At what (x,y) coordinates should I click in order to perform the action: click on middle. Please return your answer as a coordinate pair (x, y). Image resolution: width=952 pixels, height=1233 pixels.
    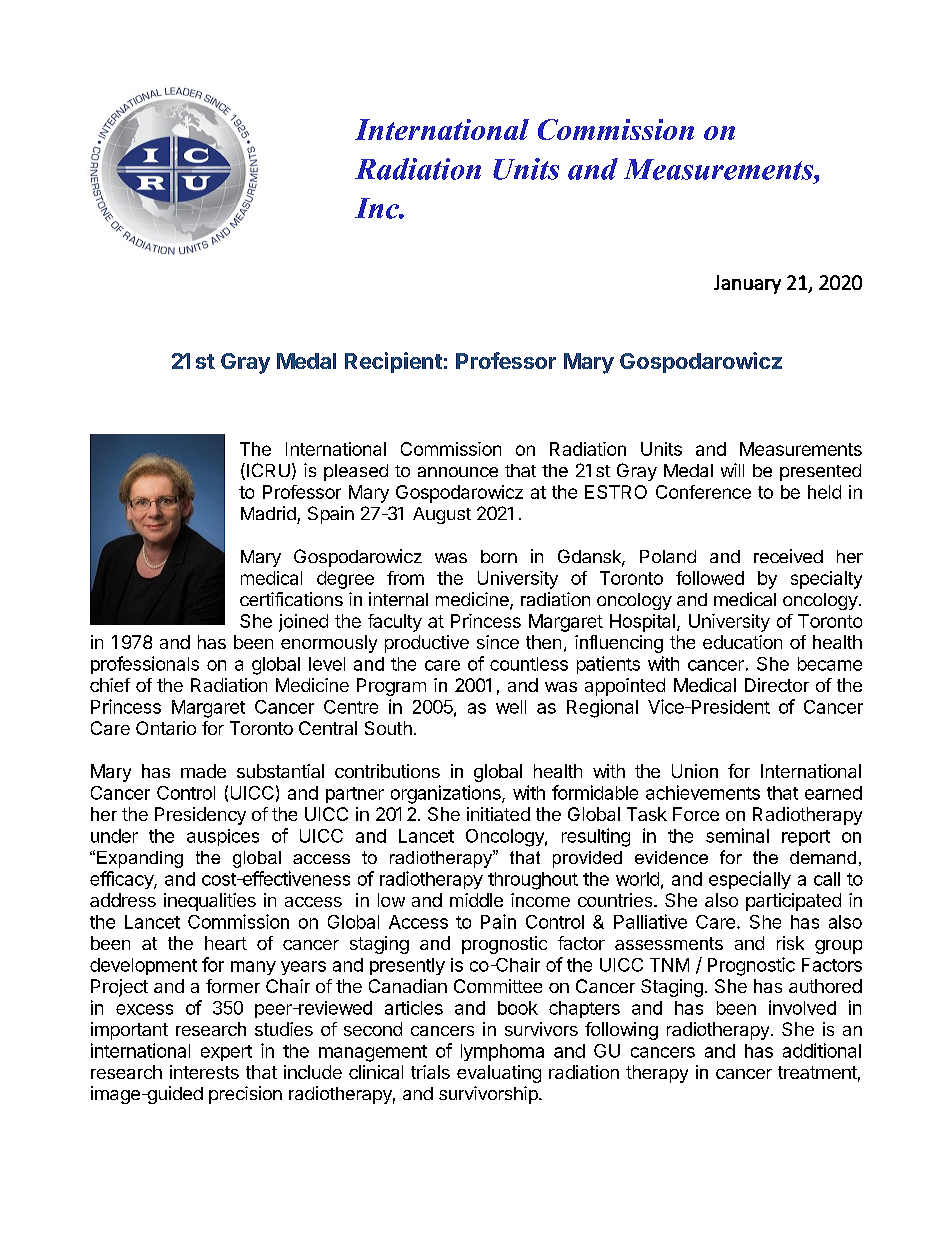
    Looking at the image, I should click on (476, 900).
